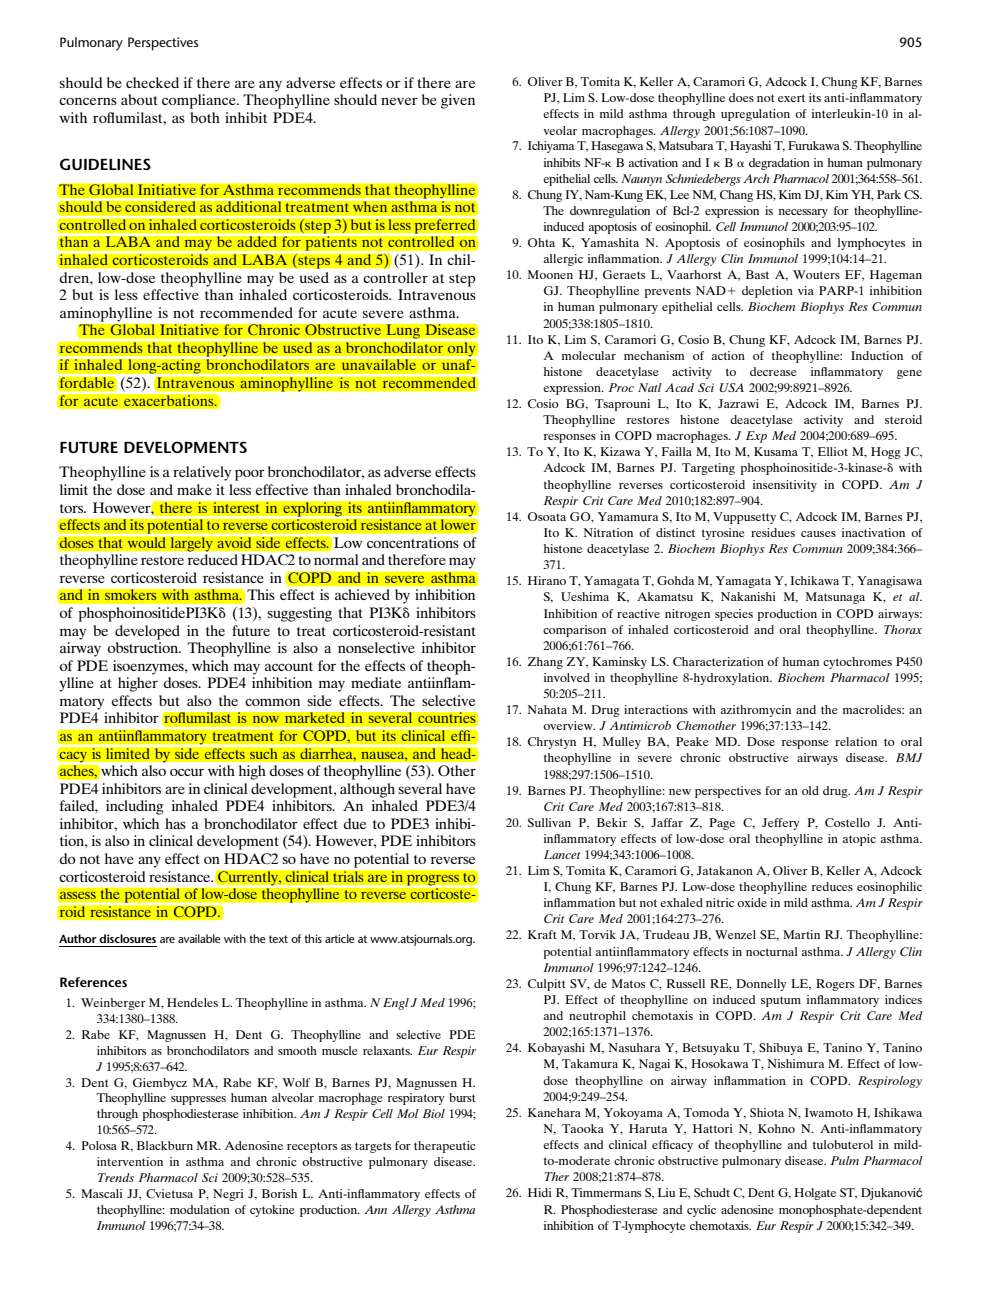 This image has height=1315, width=982. Describe the element at coordinates (801, 934) in the image. I see `Martin` at that location.
